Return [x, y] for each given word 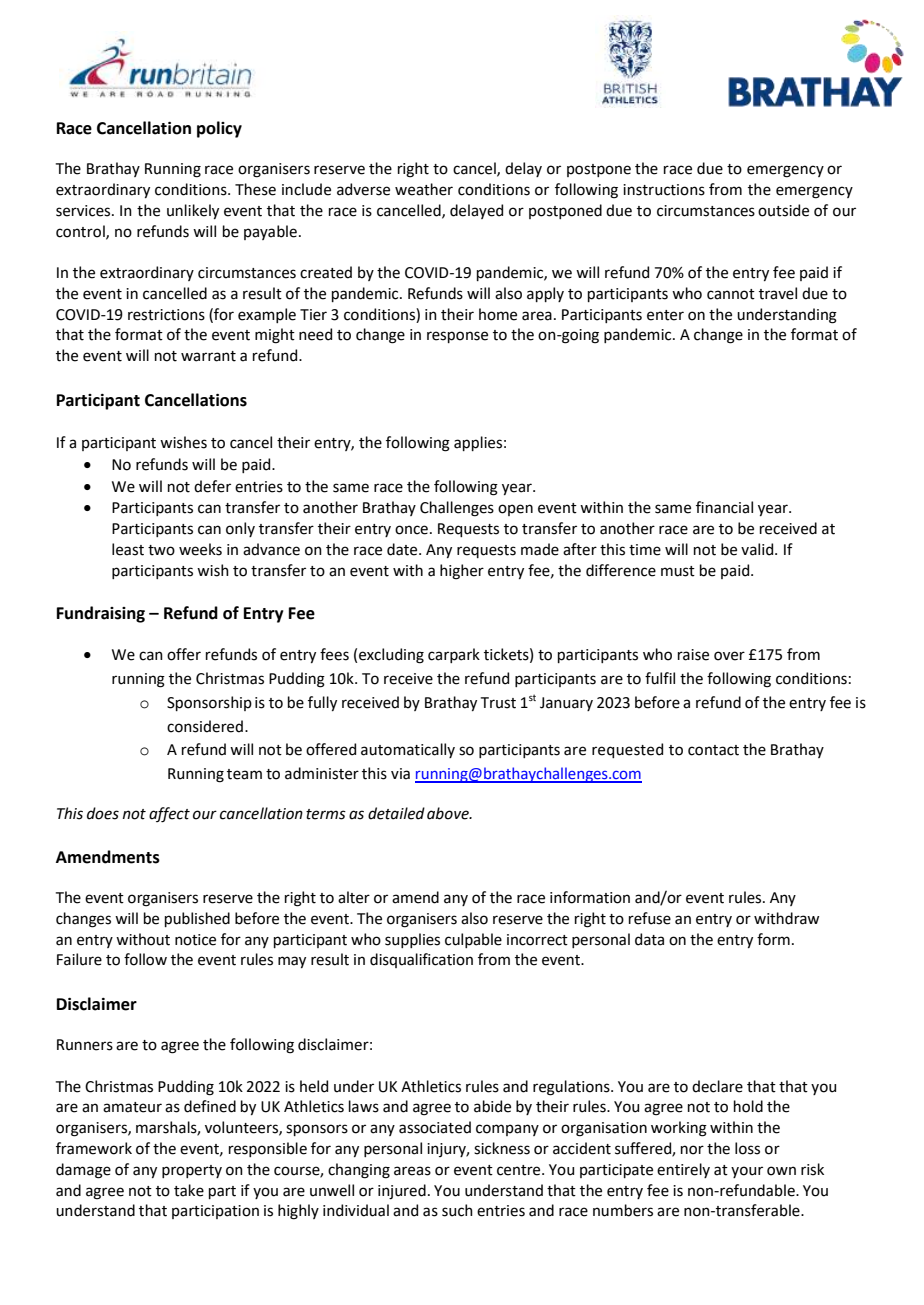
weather [424, 189]
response [457, 337]
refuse [650, 918]
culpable [473, 940]
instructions [664, 190]
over [729, 656]
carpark [454, 655]
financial [724, 507]
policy [219, 129]
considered [205, 726]
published [197, 919]
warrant [208, 356]
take [189, 1190]
